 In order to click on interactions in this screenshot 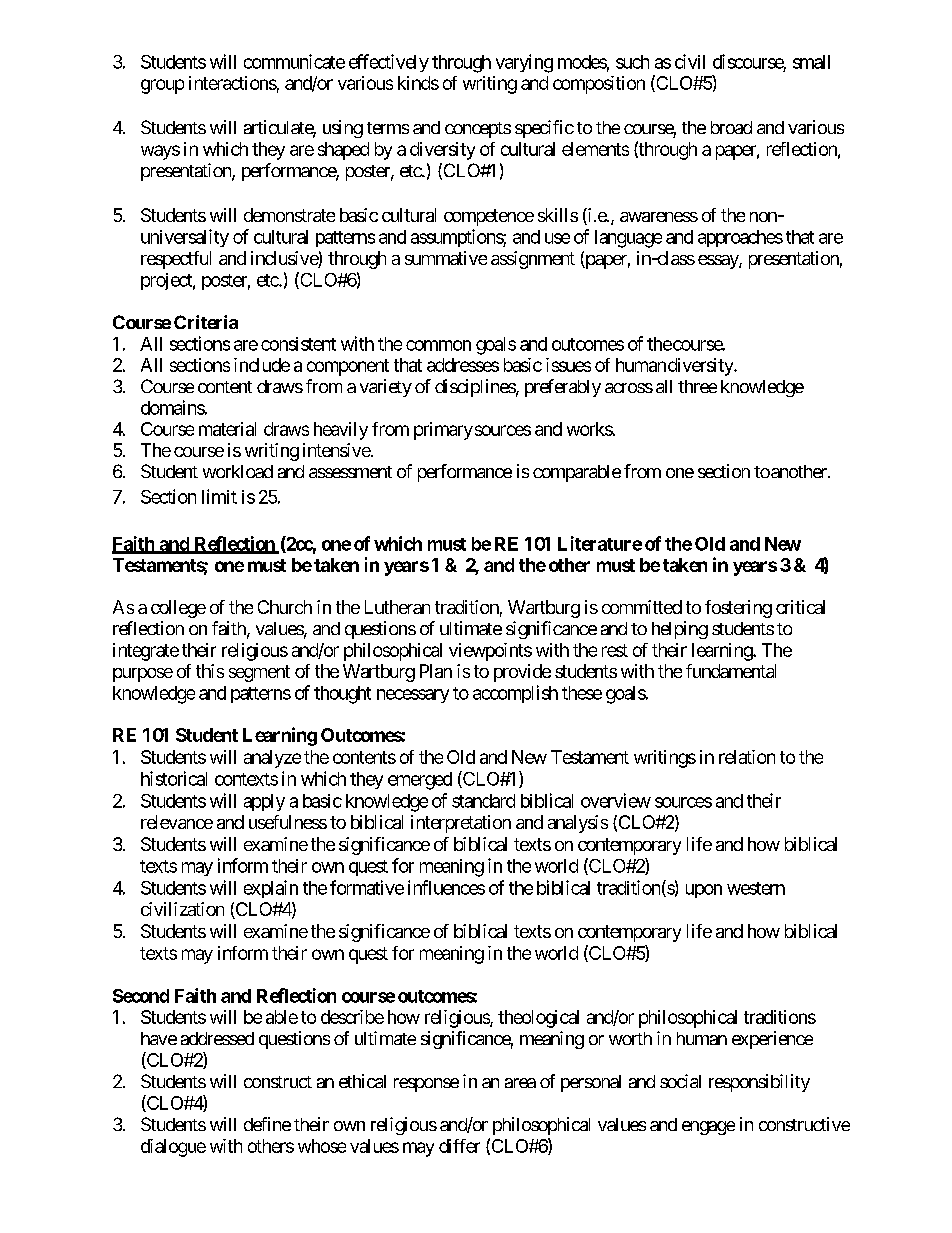, I will do `click(233, 83)`.
